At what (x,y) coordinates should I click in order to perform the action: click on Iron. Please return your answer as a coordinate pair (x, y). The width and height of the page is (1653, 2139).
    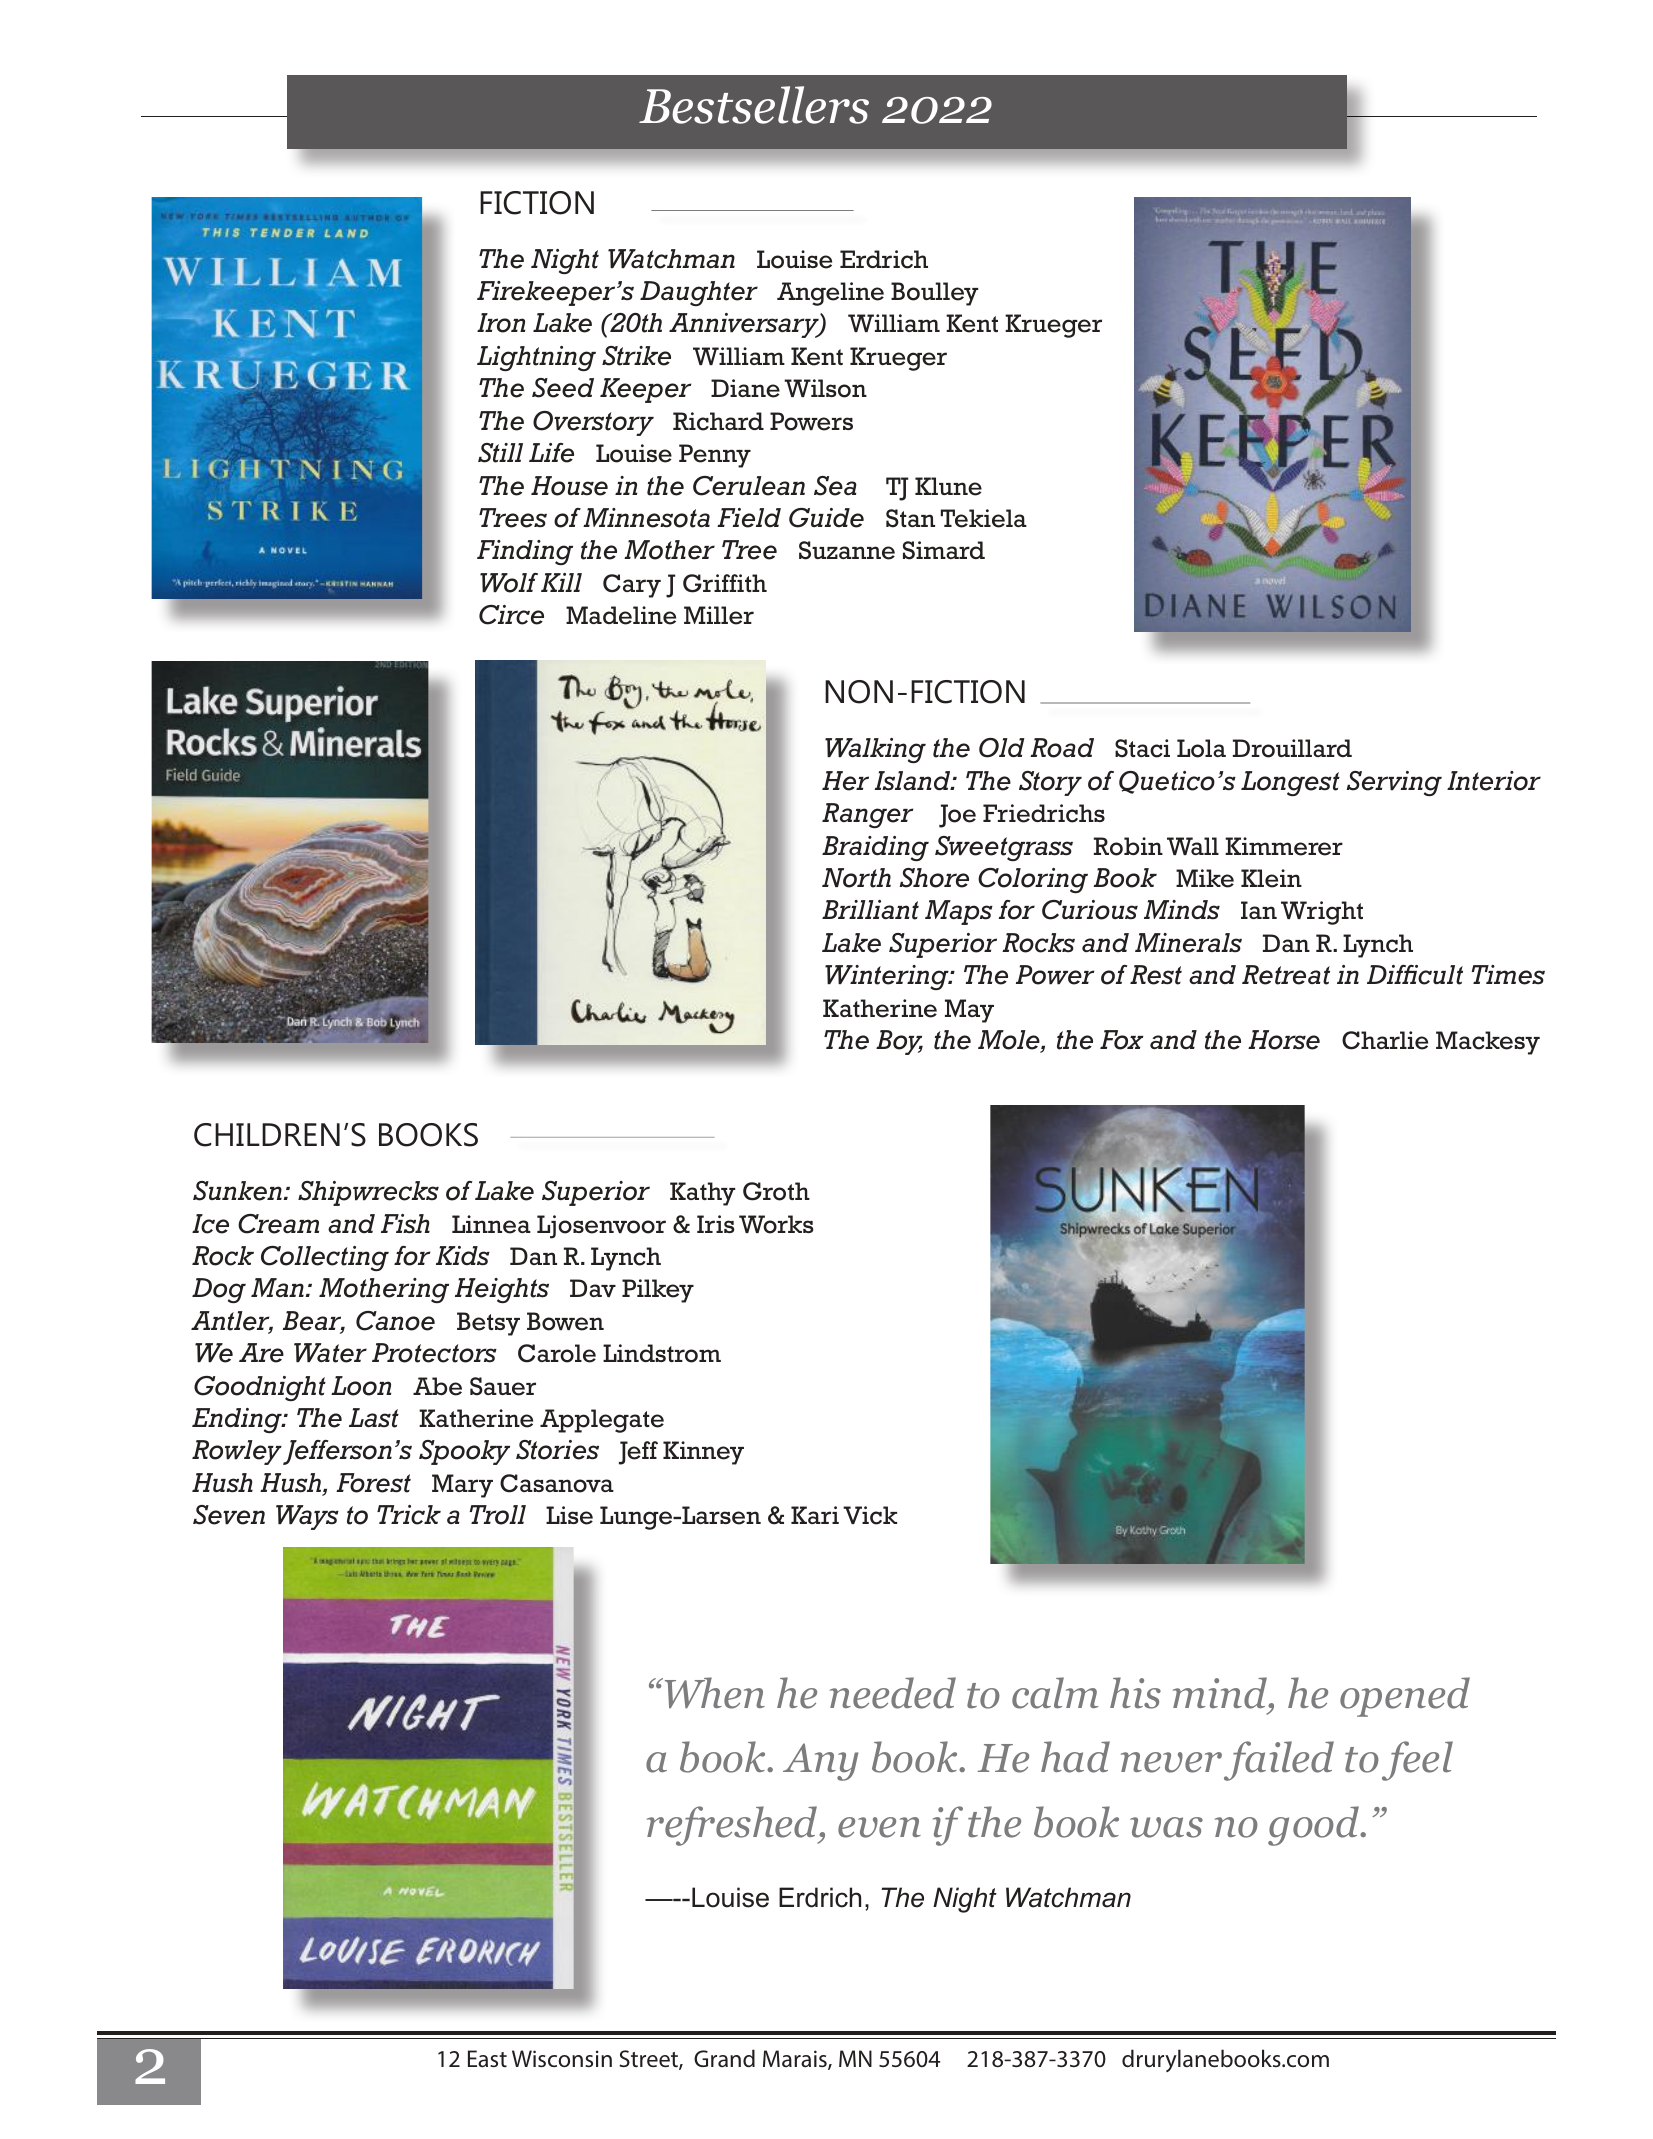
    Looking at the image, I should click on (501, 323).
